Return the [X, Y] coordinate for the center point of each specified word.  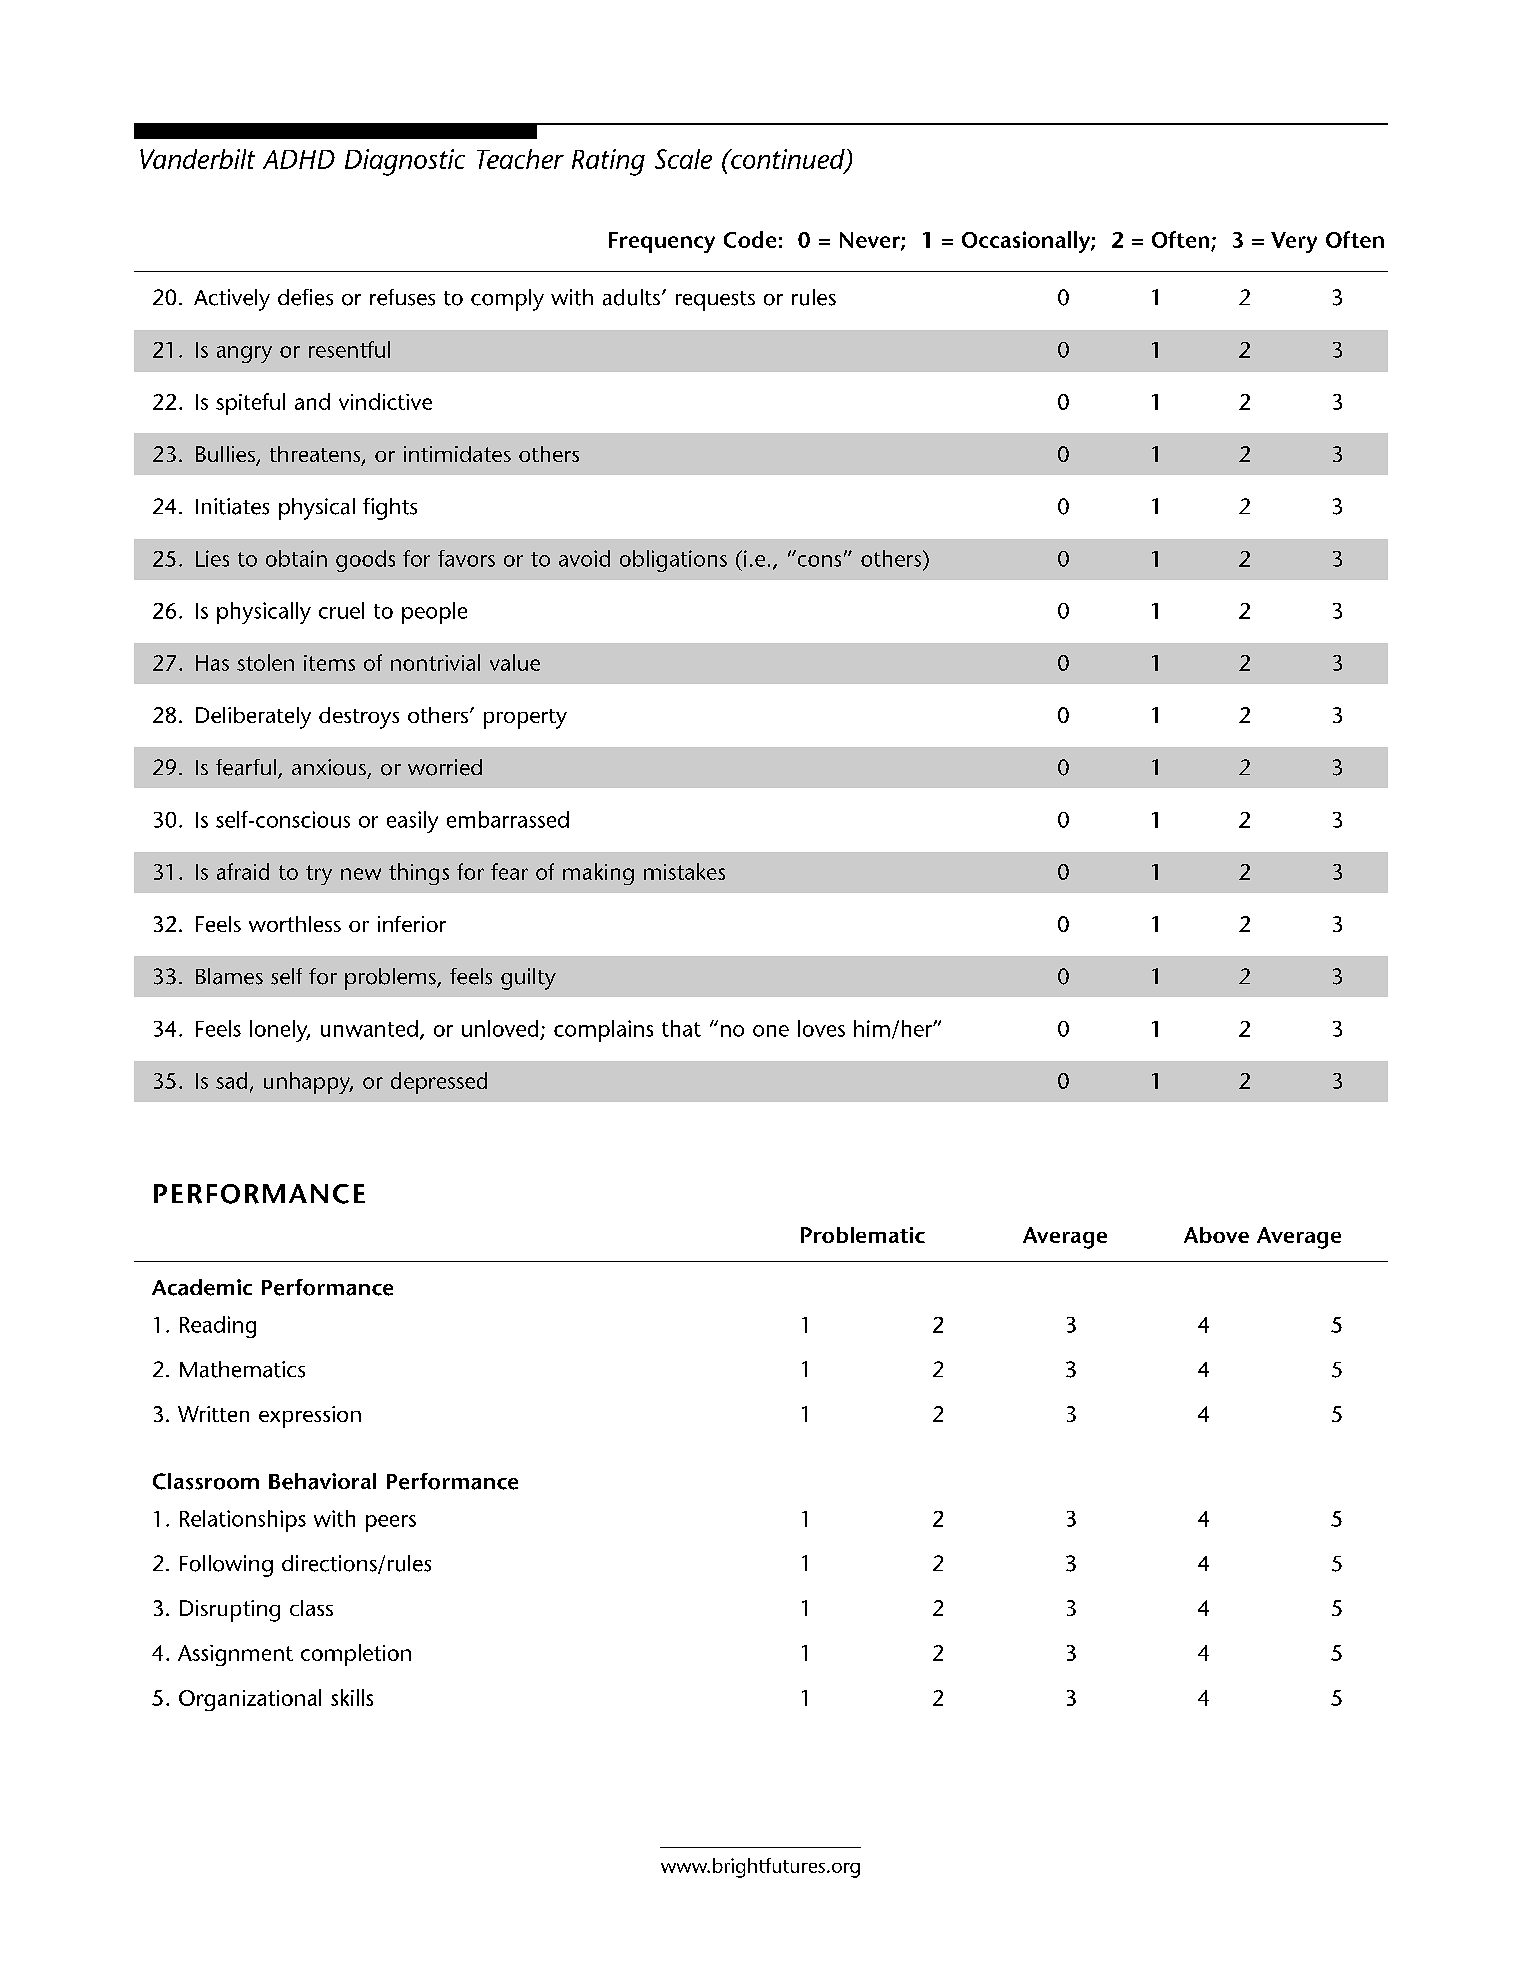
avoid [584, 558]
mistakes [684, 871]
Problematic [863, 1235]
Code [750, 239]
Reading [218, 1327]
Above [1216, 1235]
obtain [296, 558]
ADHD [299, 159]
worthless [295, 924]
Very [1294, 242]
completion [356, 1655]
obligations [673, 561]
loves [821, 1028]
